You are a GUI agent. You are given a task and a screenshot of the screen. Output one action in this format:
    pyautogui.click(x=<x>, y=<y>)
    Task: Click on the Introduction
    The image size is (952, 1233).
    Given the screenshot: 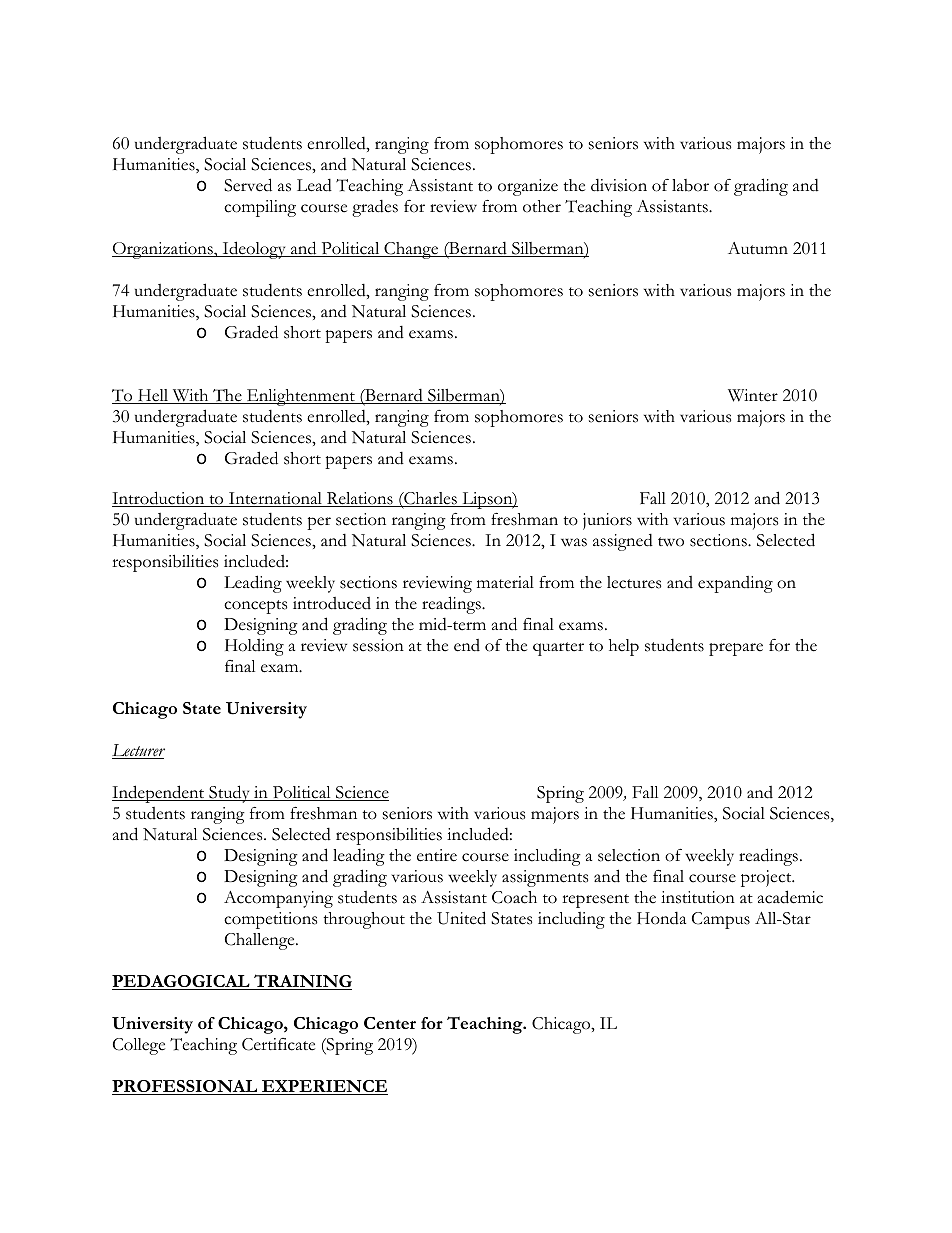 What is the action you would take?
    pyautogui.click(x=159, y=499)
